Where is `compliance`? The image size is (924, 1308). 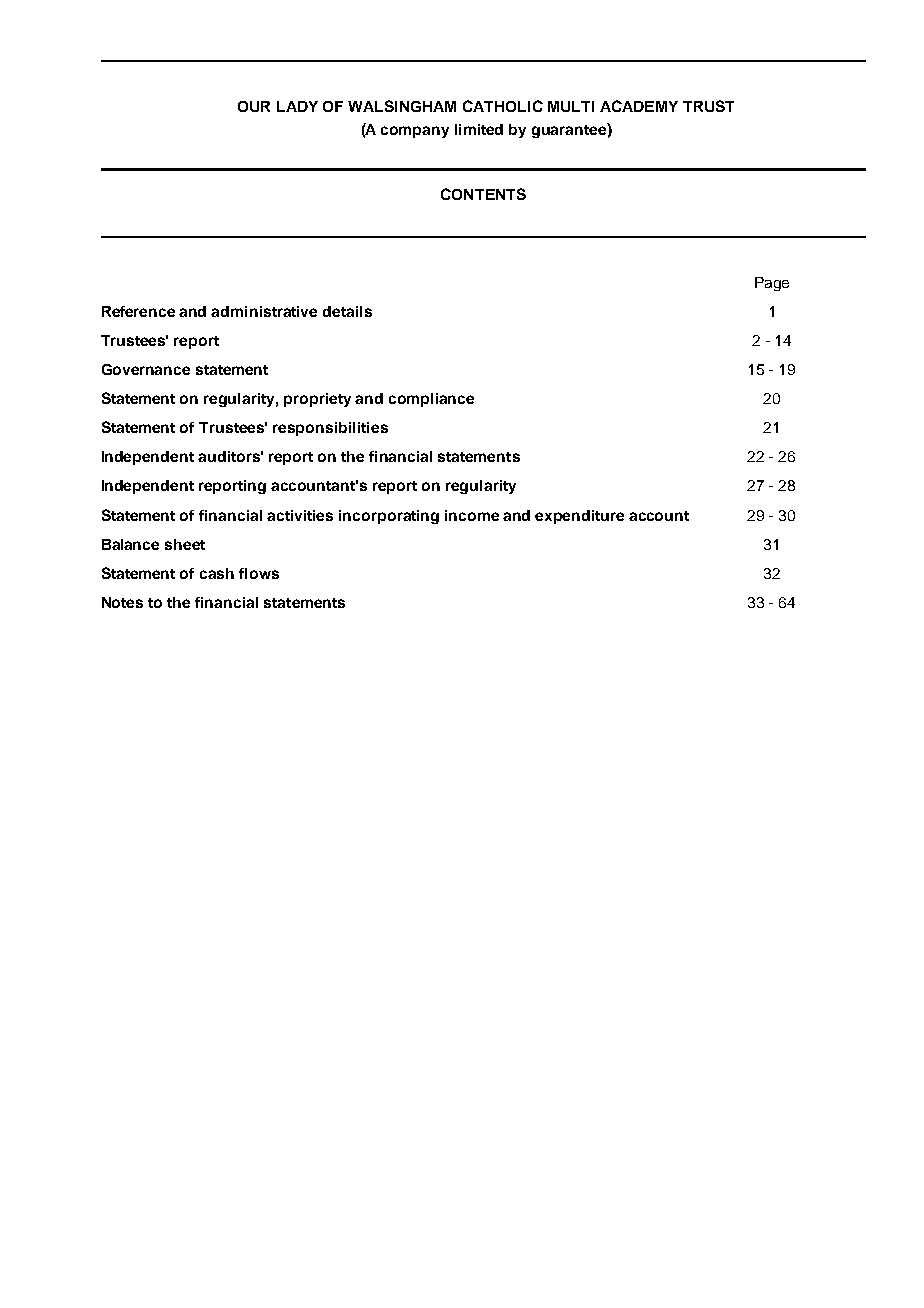 compliance is located at coordinates (431, 400).
